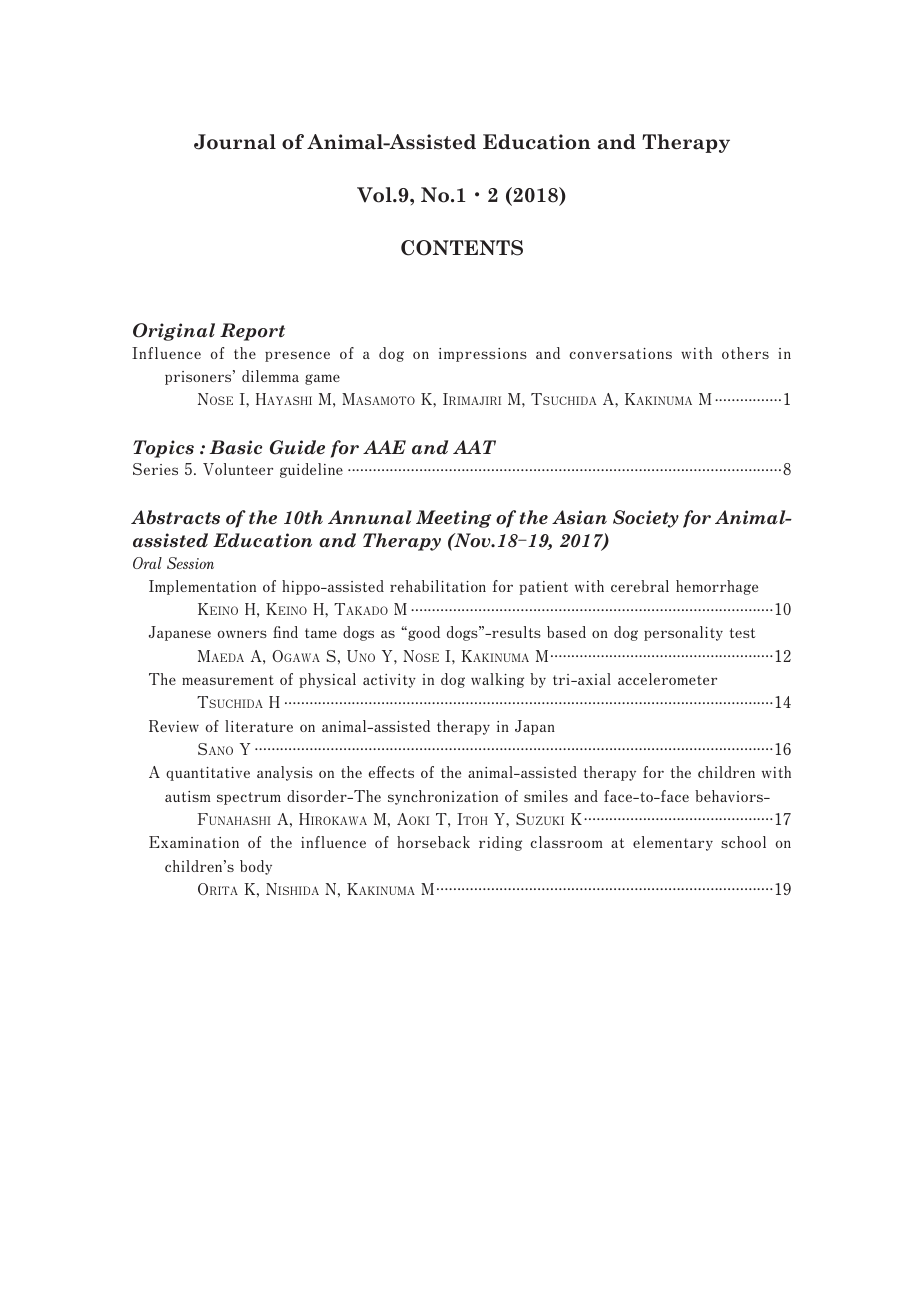 This image has width=924, height=1308. What do you see at coordinates (745, 353) in the image?
I see `others` at bounding box center [745, 353].
